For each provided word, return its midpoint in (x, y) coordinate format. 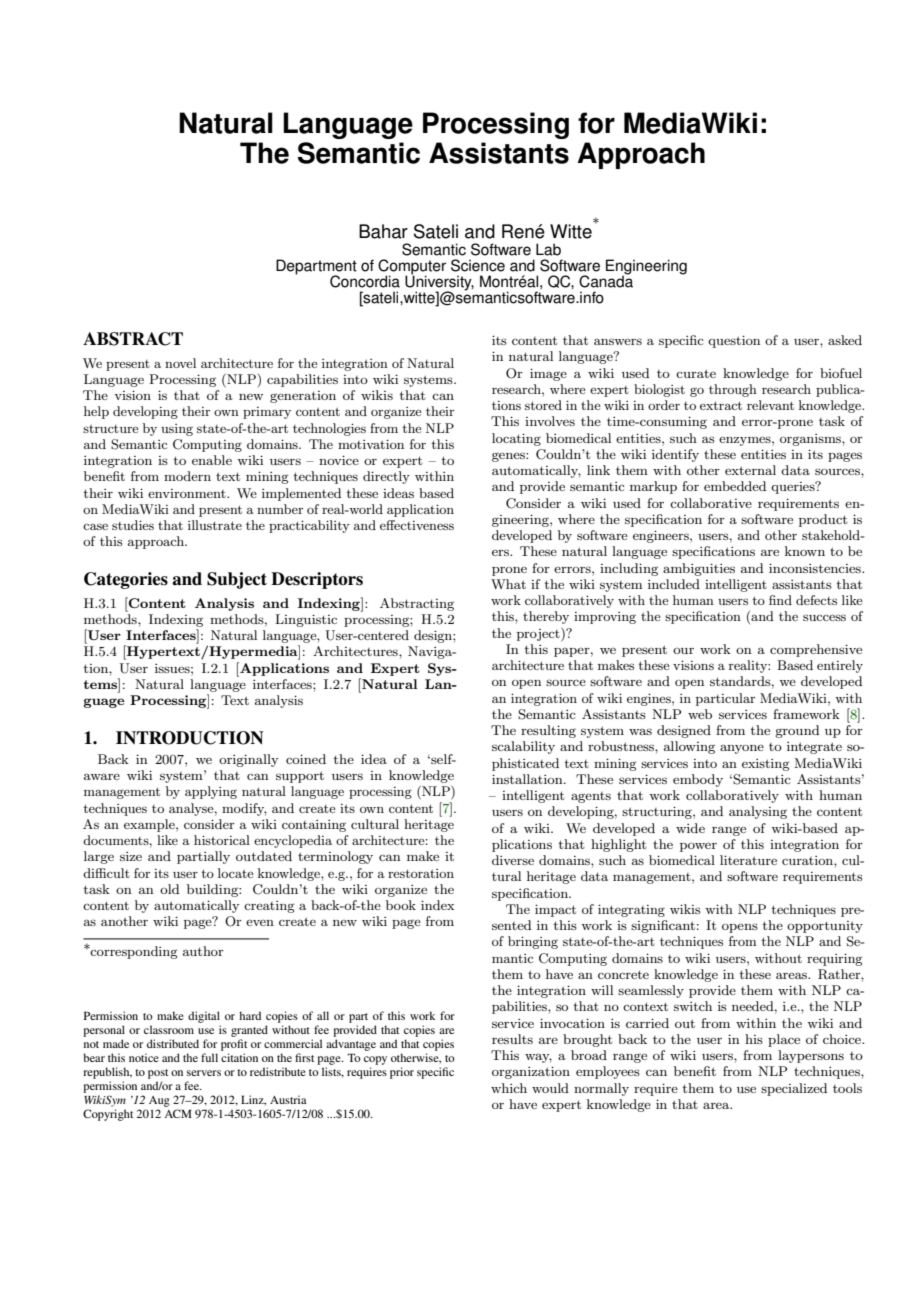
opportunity (825, 927)
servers (204, 1073)
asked (845, 340)
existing (766, 765)
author (203, 951)
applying (211, 792)
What (508, 584)
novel (180, 363)
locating (516, 439)
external (750, 470)
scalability (523, 747)
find (780, 600)
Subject (237, 580)
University (439, 283)
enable (212, 460)
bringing (533, 942)
